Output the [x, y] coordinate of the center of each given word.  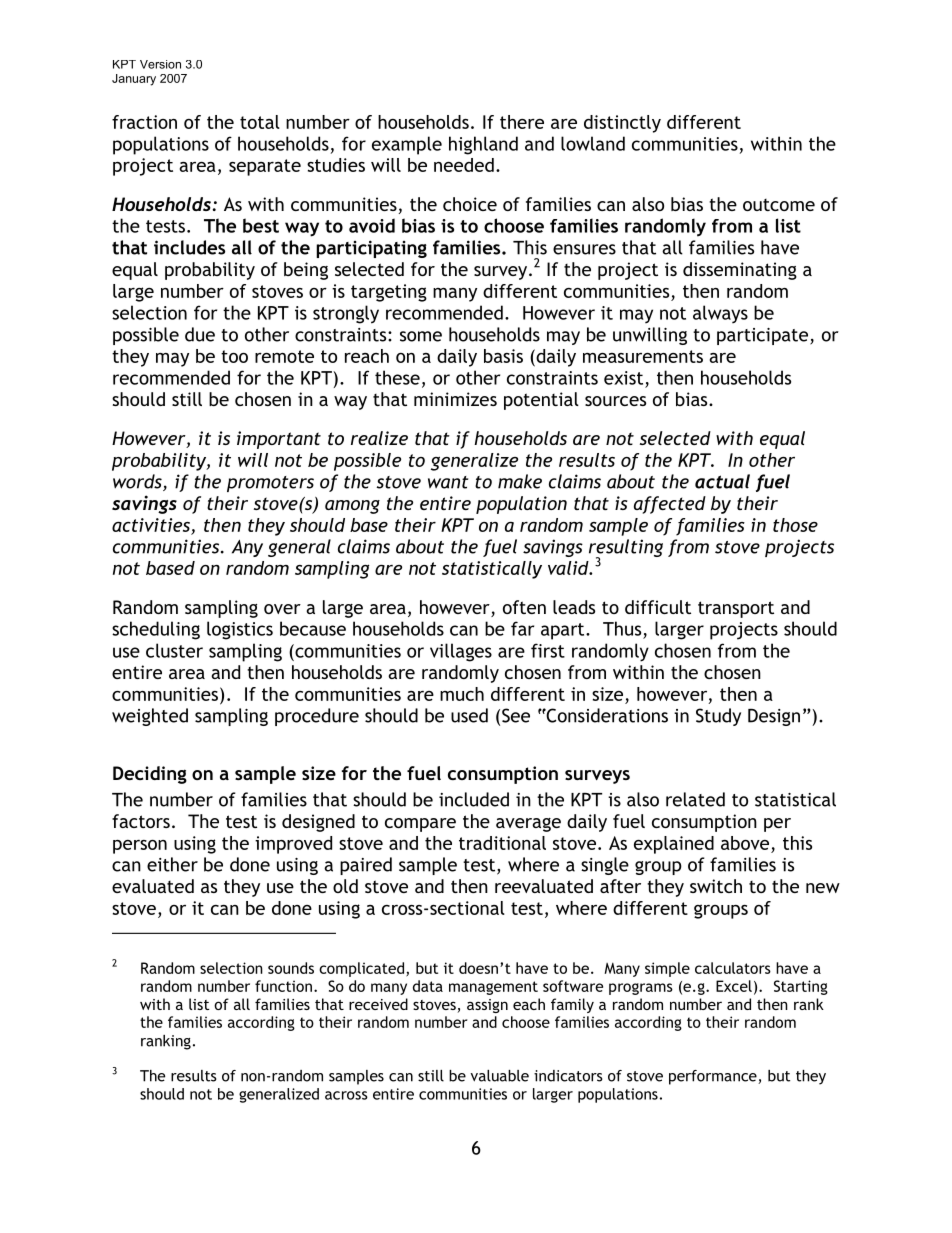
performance [714, 1077]
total [260, 122]
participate [764, 336]
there [522, 122]
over [282, 609]
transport [736, 609]
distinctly [622, 124]
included [474, 799]
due [200, 334]
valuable [499, 1076]
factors [141, 821]
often [524, 607]
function [283, 986]
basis [503, 356]
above [745, 843]
